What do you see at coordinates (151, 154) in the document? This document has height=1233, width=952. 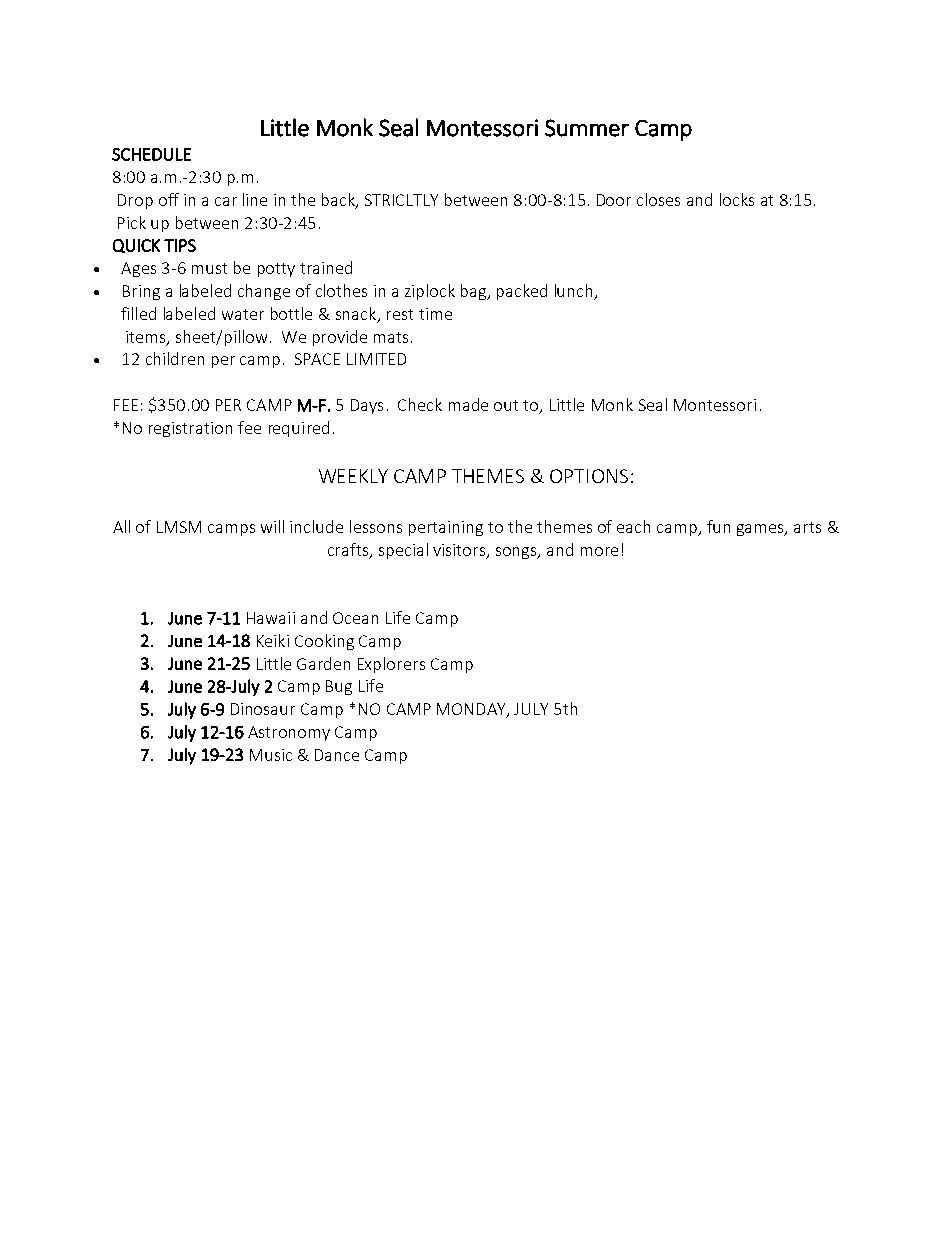 I see `SCHEDULE` at bounding box center [151, 154].
